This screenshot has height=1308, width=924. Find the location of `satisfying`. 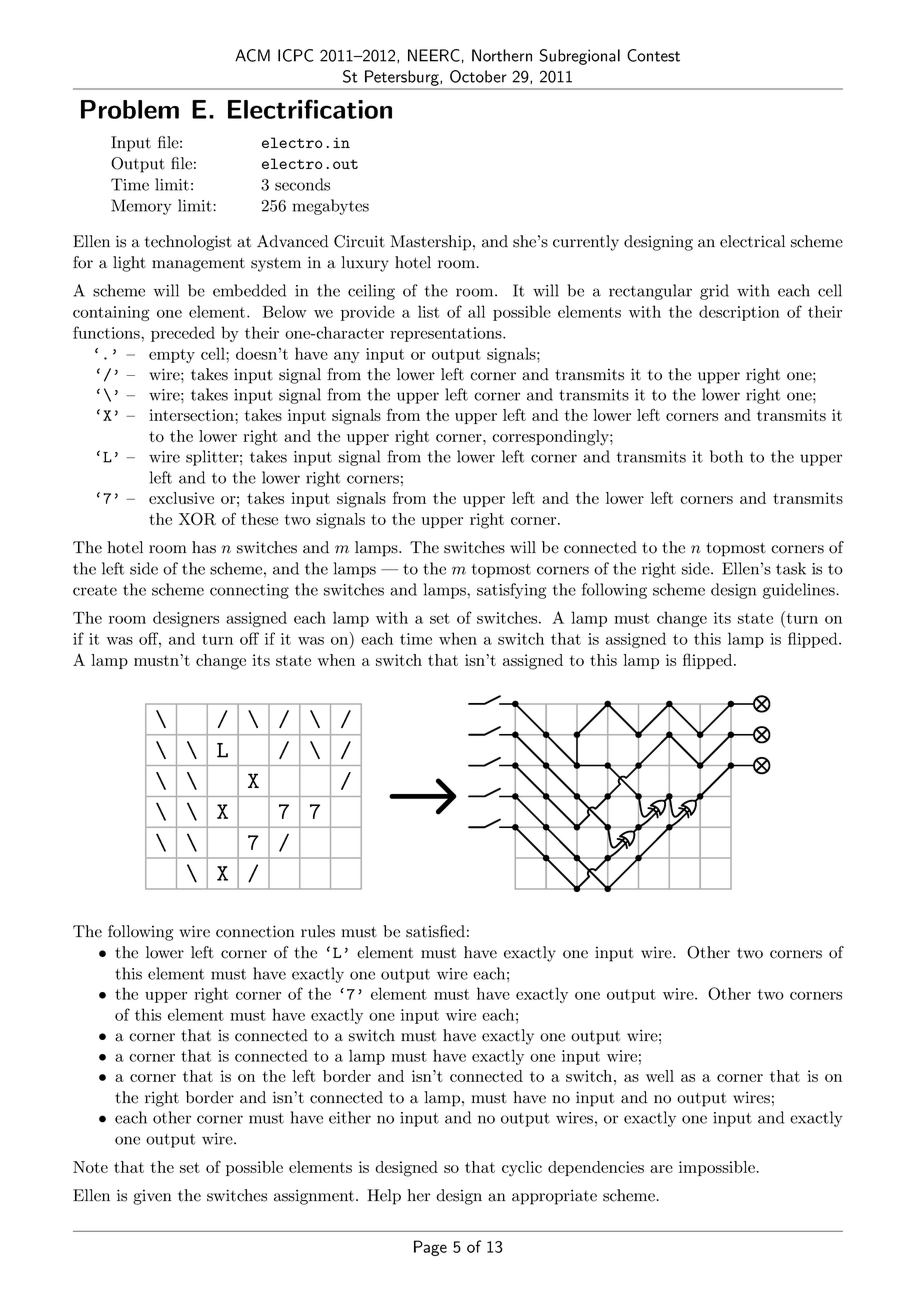

satisfying is located at coordinates (512, 591).
